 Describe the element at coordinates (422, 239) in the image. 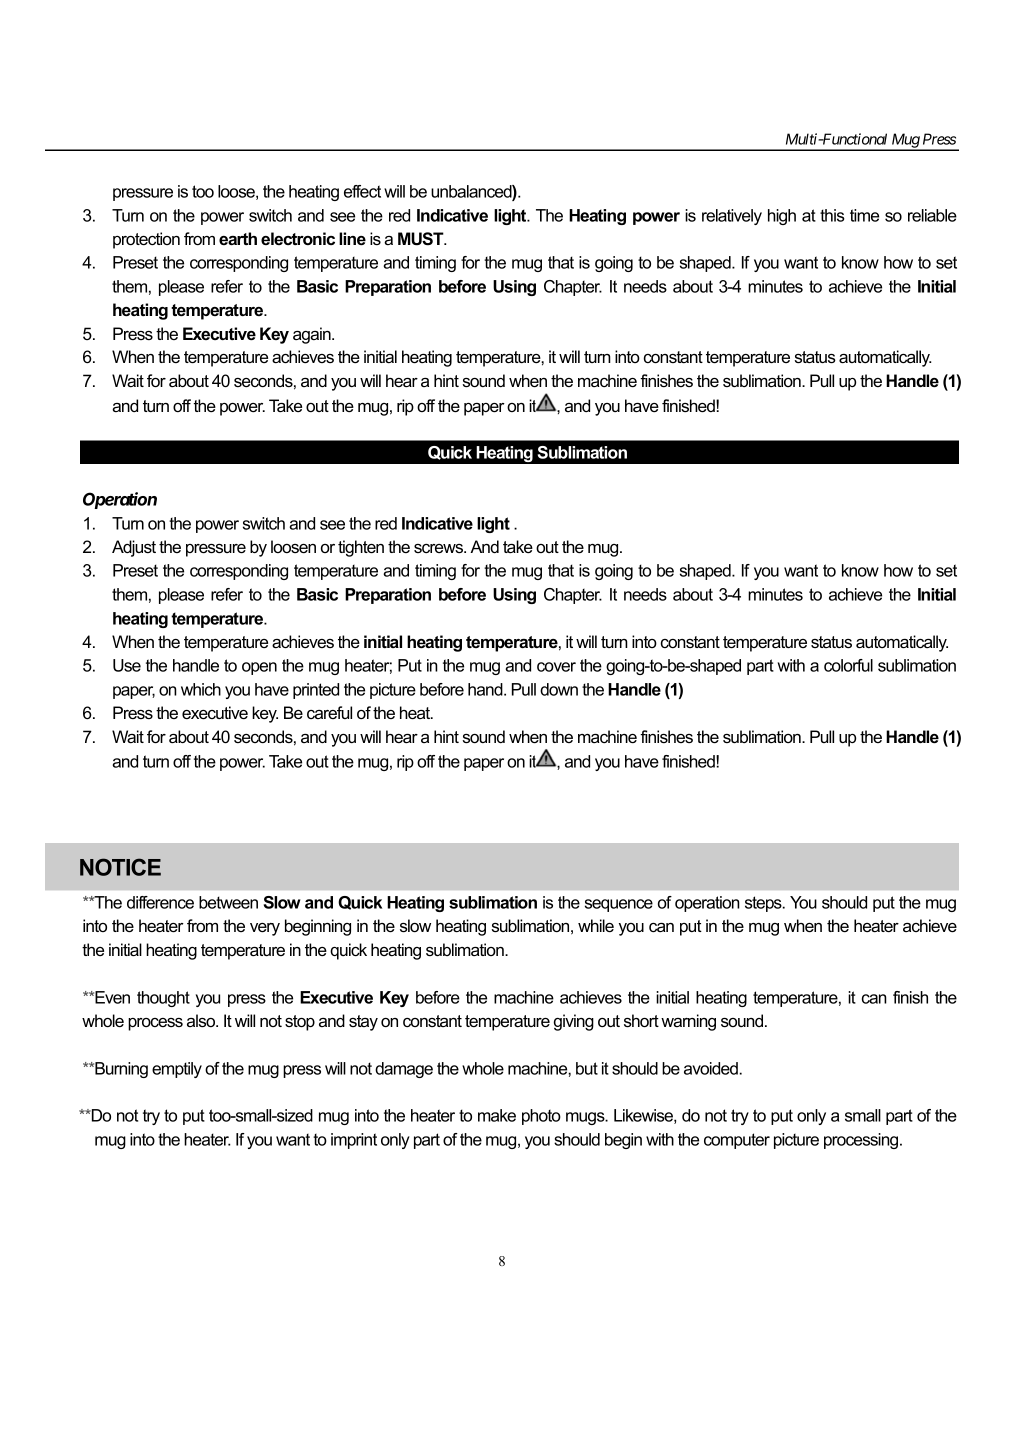

I see `MUST` at that location.
